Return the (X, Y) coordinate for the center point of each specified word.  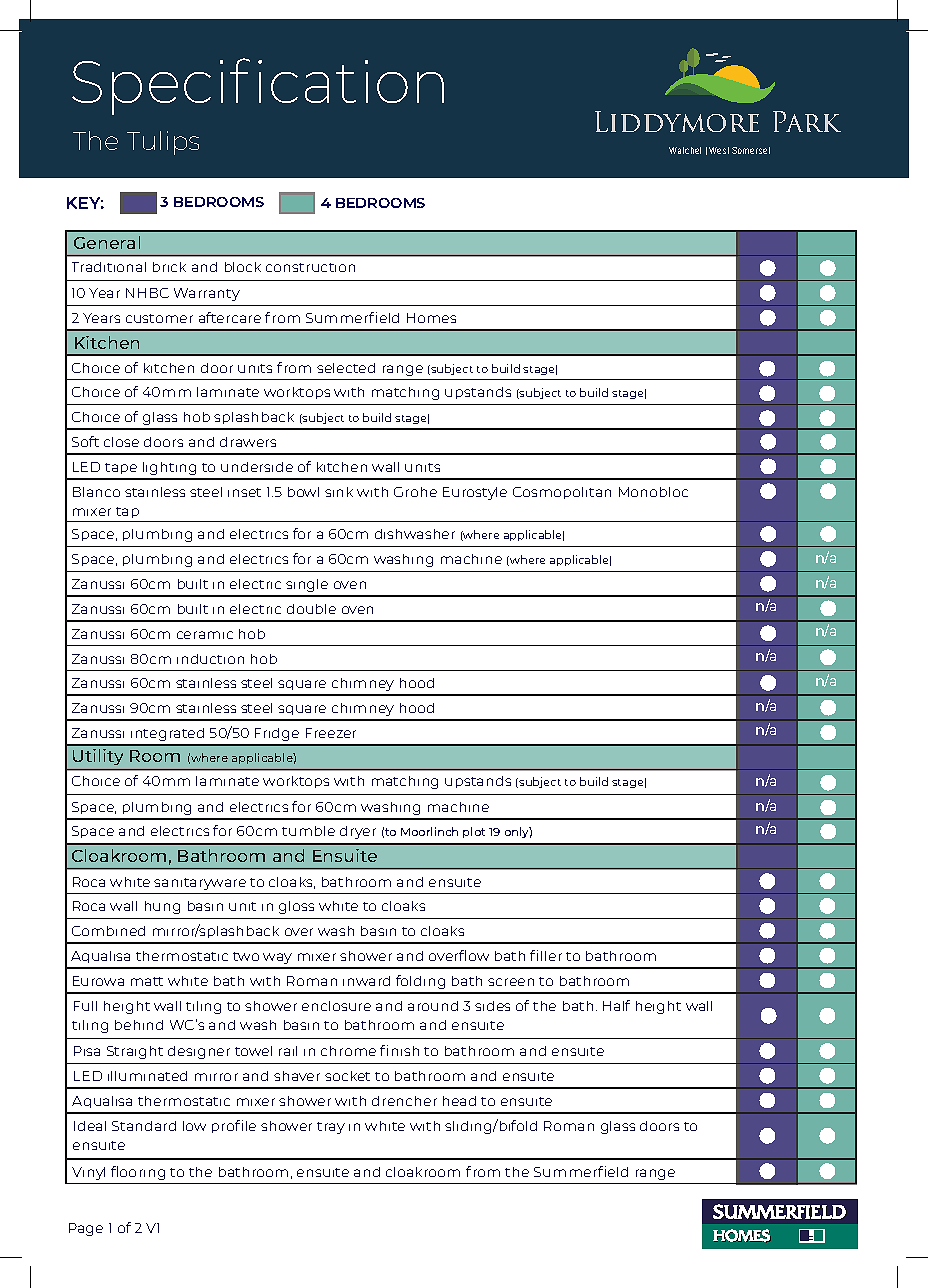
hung (162, 907)
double (311, 609)
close (121, 442)
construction (310, 267)
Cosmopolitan (562, 493)
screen (511, 982)
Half (616, 1005)
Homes (431, 318)
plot (474, 832)
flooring (138, 1173)
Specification (258, 86)
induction (210, 659)
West (719, 150)
